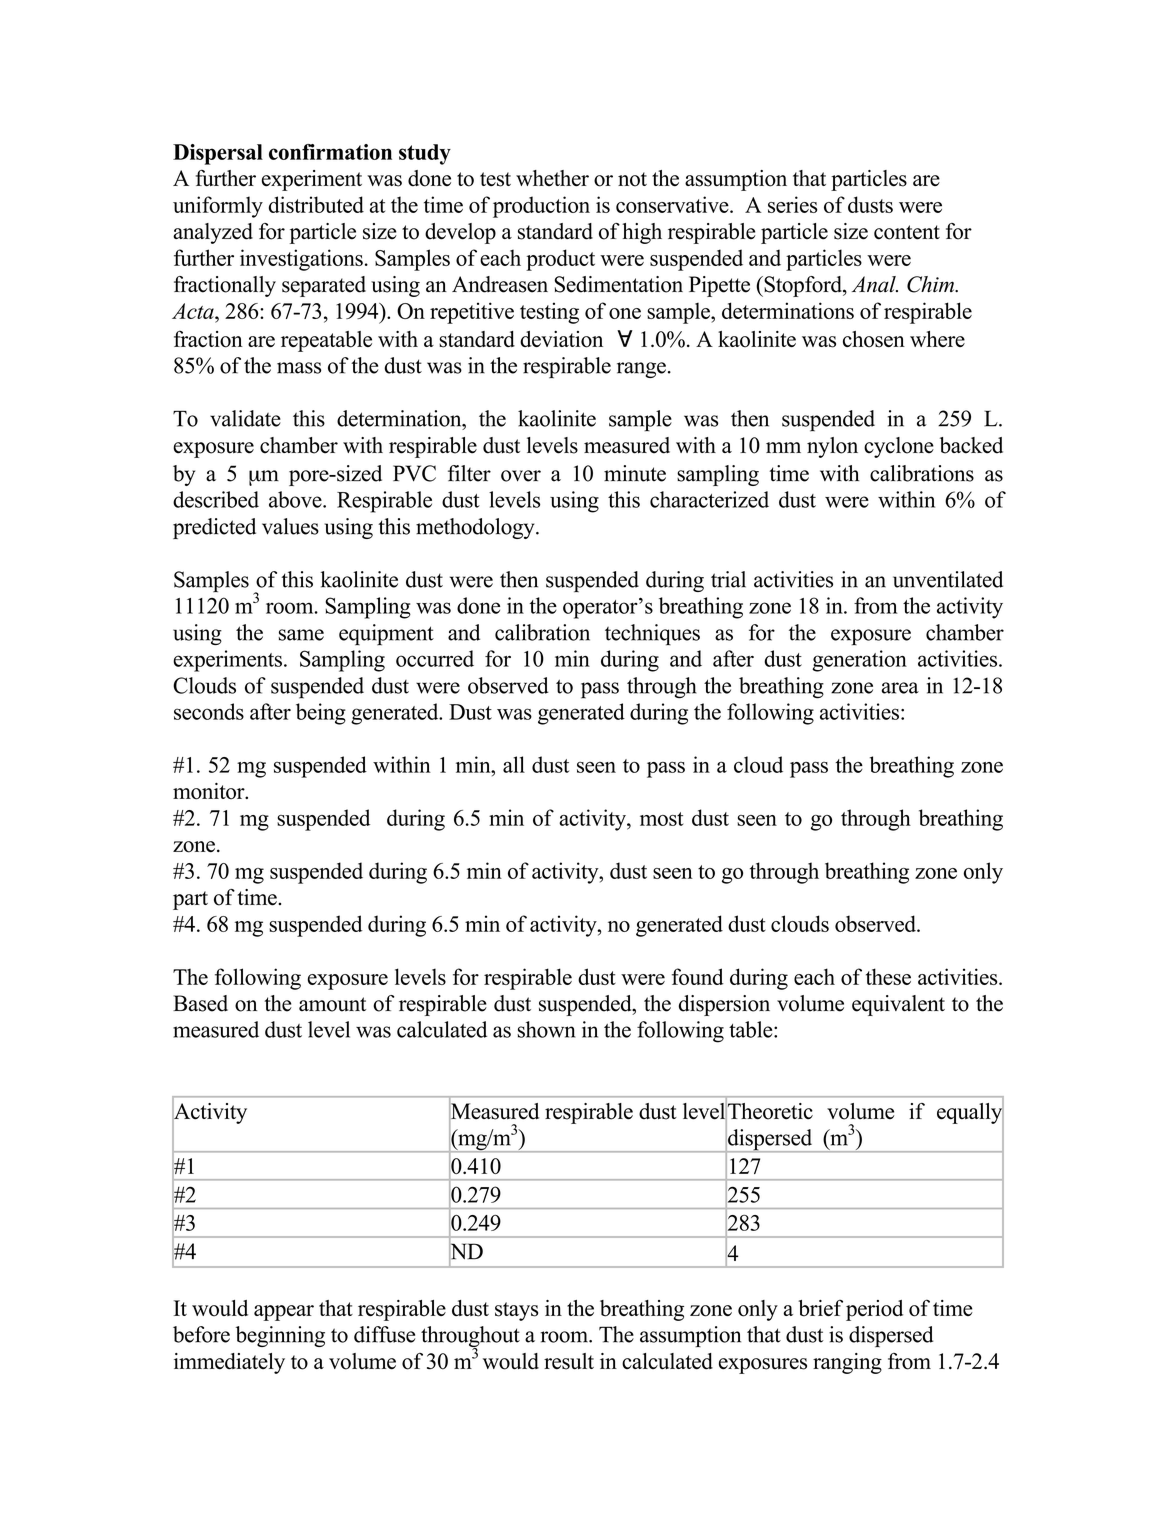 The width and height of the screenshot is (1176, 1522). I want to click on above, so click(296, 499).
